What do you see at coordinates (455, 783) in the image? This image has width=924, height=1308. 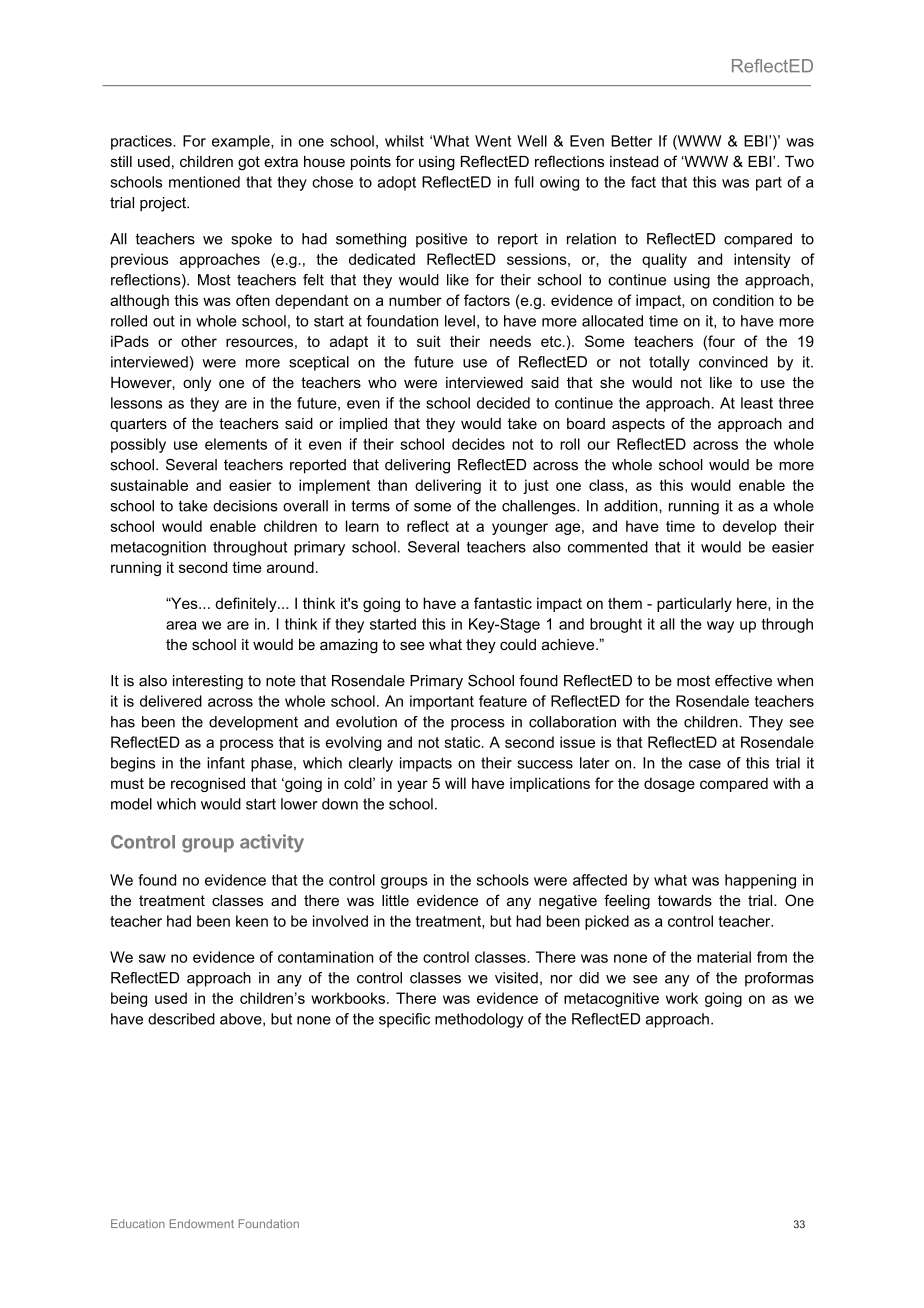 I see `will` at bounding box center [455, 783].
